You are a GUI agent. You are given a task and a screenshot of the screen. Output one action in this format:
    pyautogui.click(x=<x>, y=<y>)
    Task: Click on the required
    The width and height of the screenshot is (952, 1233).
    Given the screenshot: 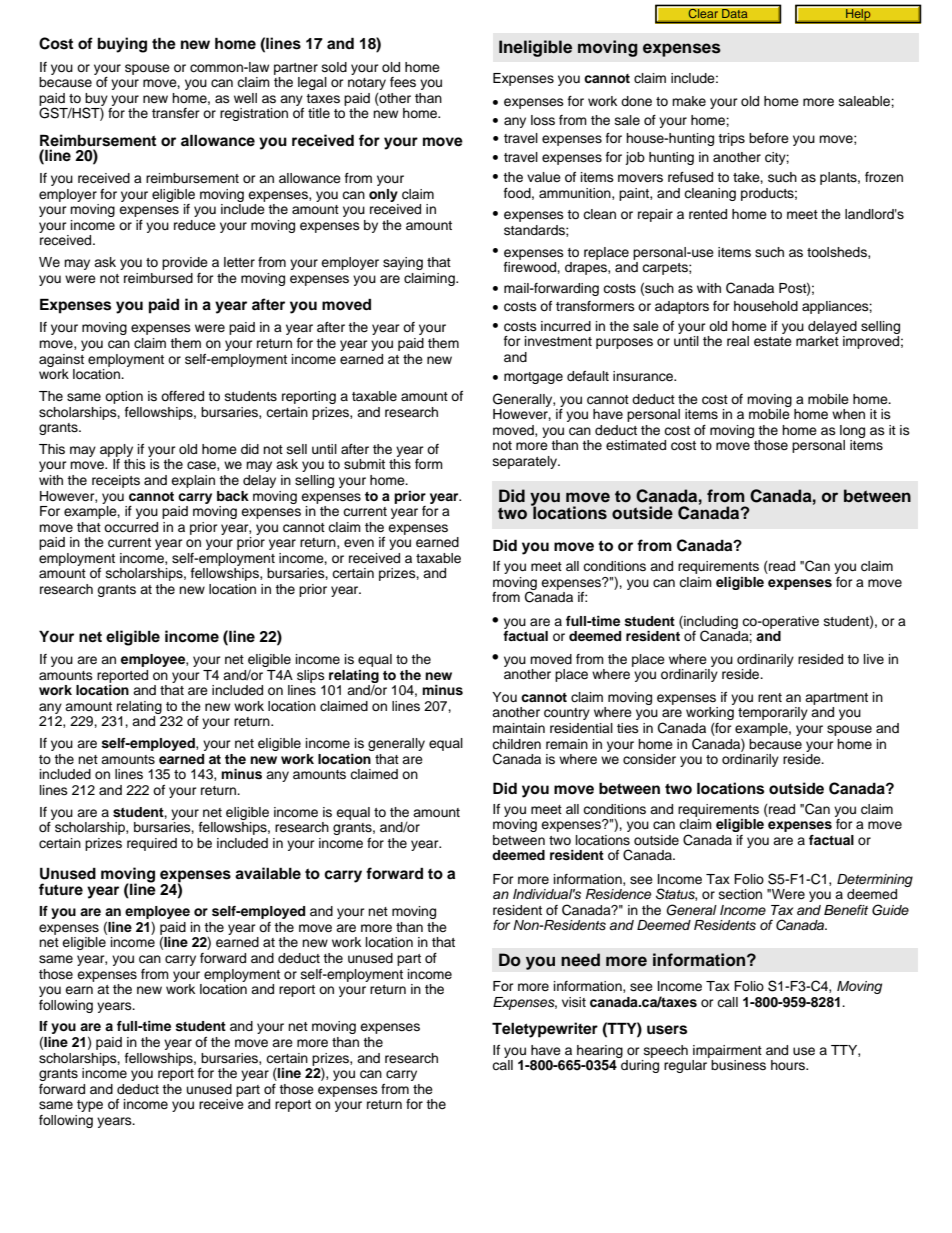 What is the action you would take?
    pyautogui.click(x=152, y=844)
